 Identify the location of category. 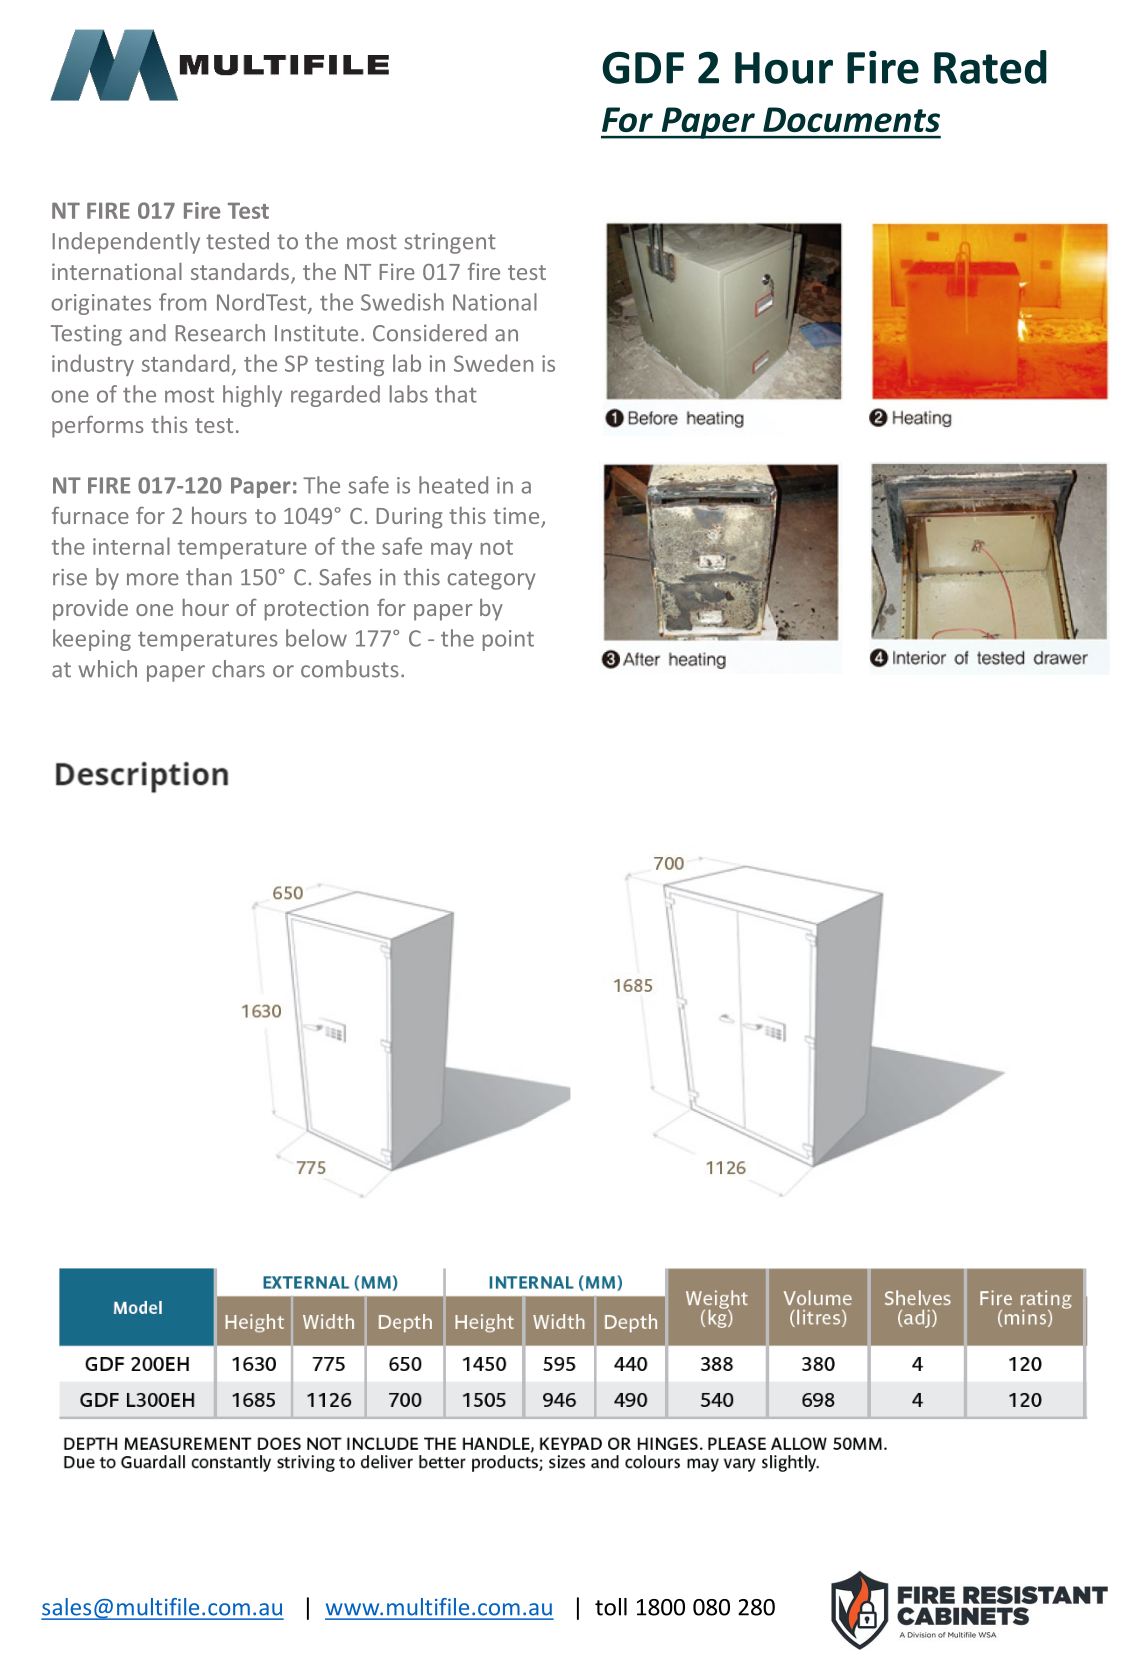
(492, 580).
